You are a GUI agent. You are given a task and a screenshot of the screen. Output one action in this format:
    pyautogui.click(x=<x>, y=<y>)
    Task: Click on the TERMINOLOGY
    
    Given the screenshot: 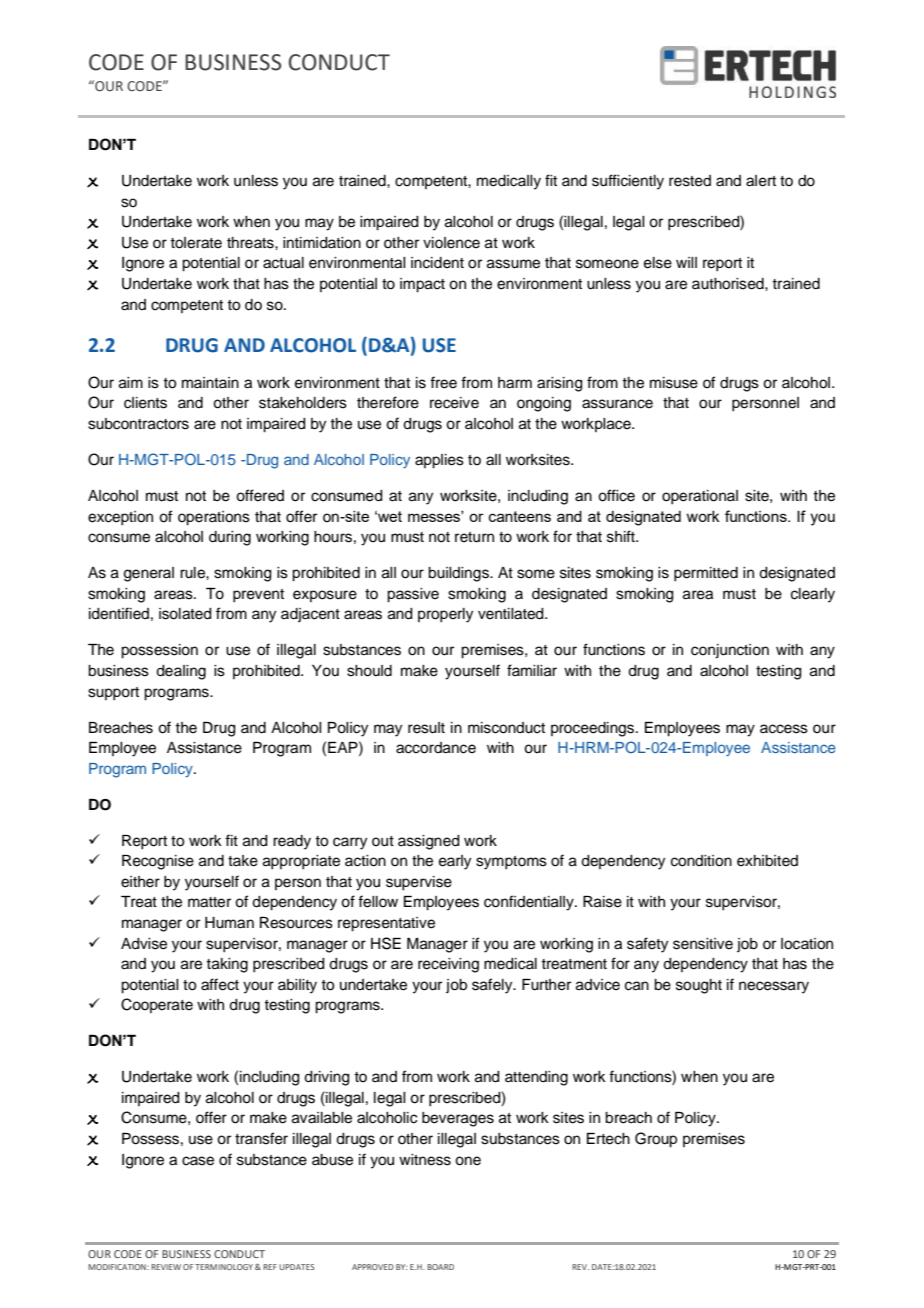 What is the action you would take?
    pyautogui.click(x=224, y=1267)
